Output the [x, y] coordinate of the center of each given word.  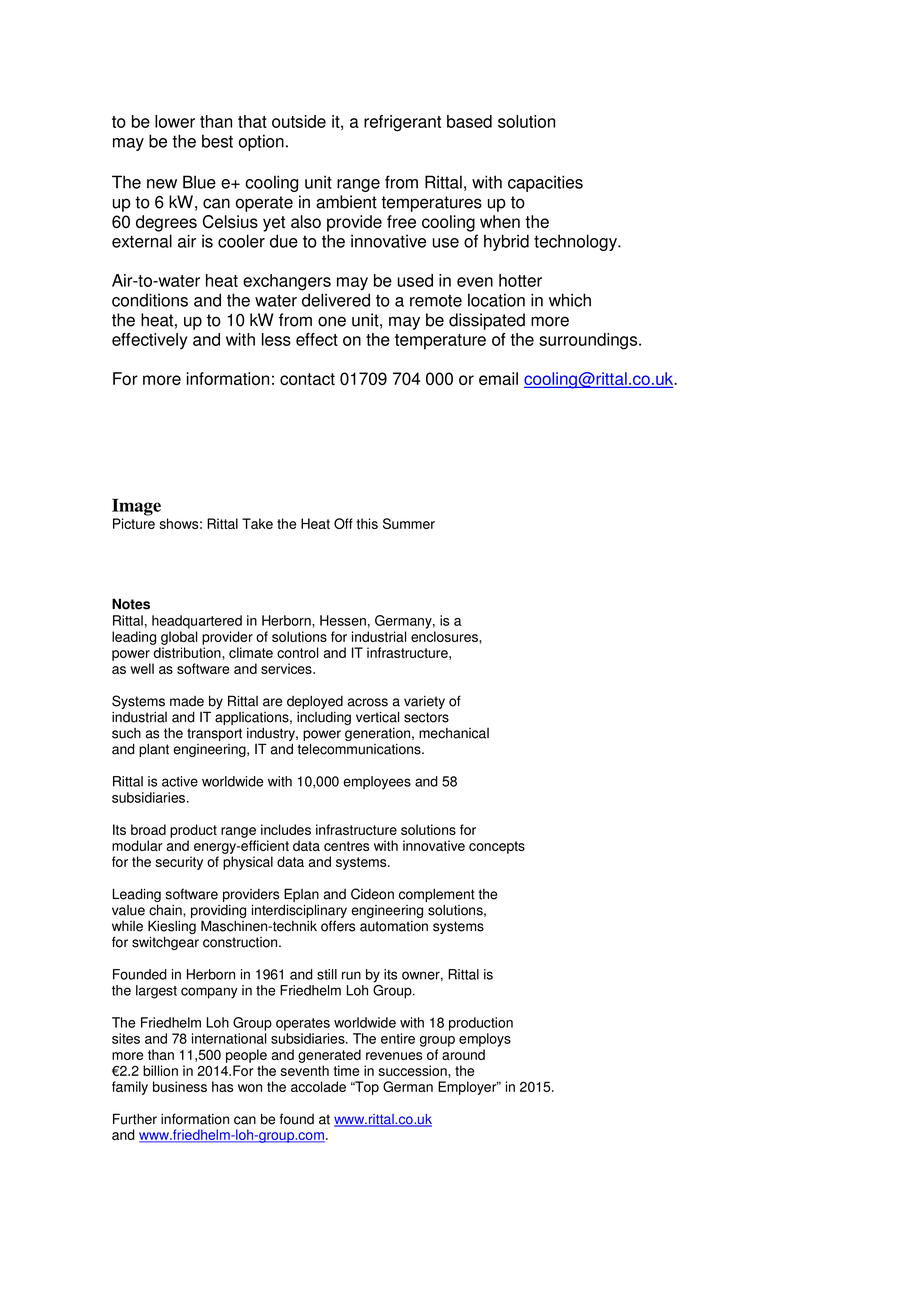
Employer [468, 1088]
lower [175, 121]
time [346, 1070]
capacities [545, 183]
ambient [346, 202]
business [180, 1086]
